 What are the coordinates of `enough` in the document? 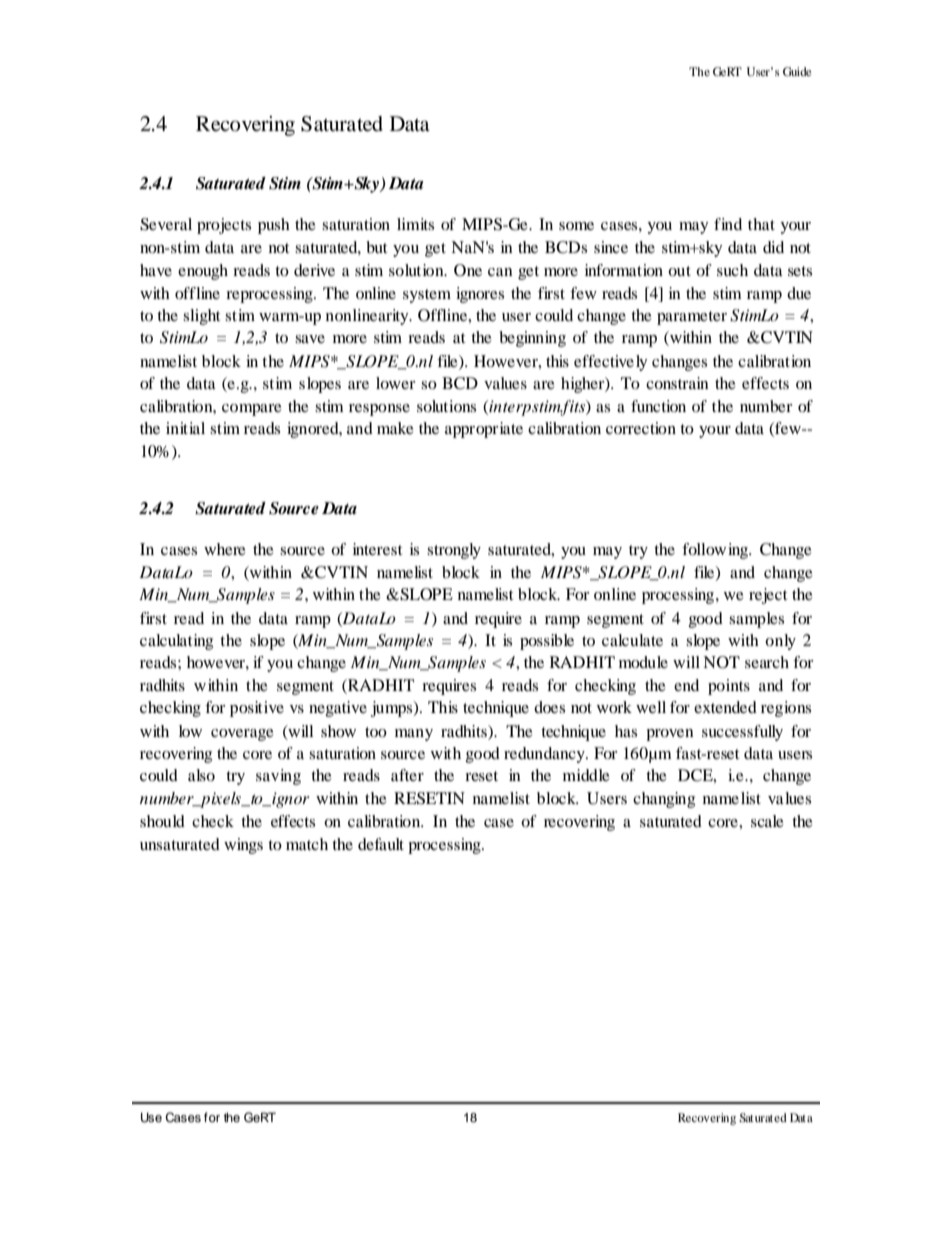 It's located at (203, 272).
